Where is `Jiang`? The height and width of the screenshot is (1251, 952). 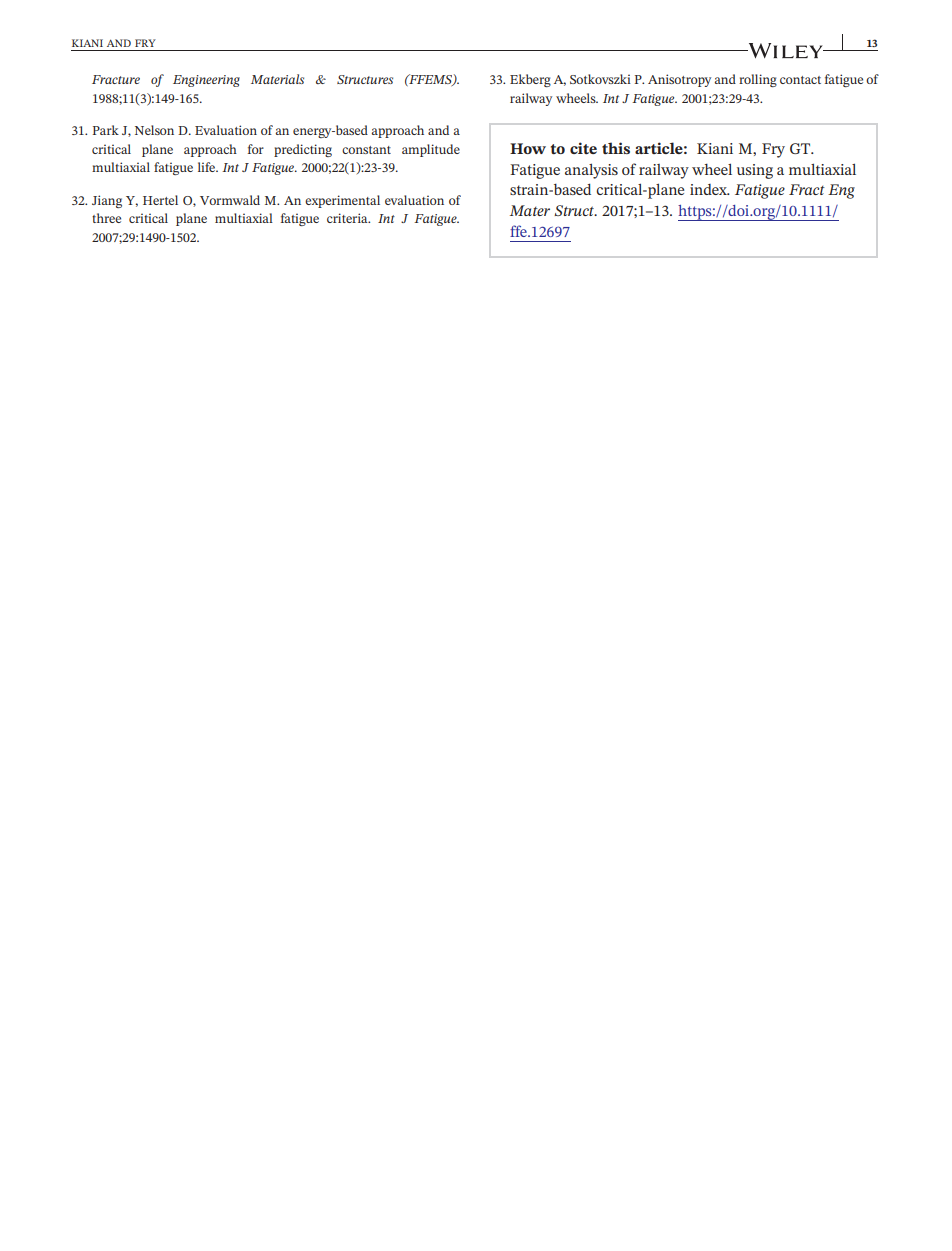
Jiang is located at coordinates (107, 201).
